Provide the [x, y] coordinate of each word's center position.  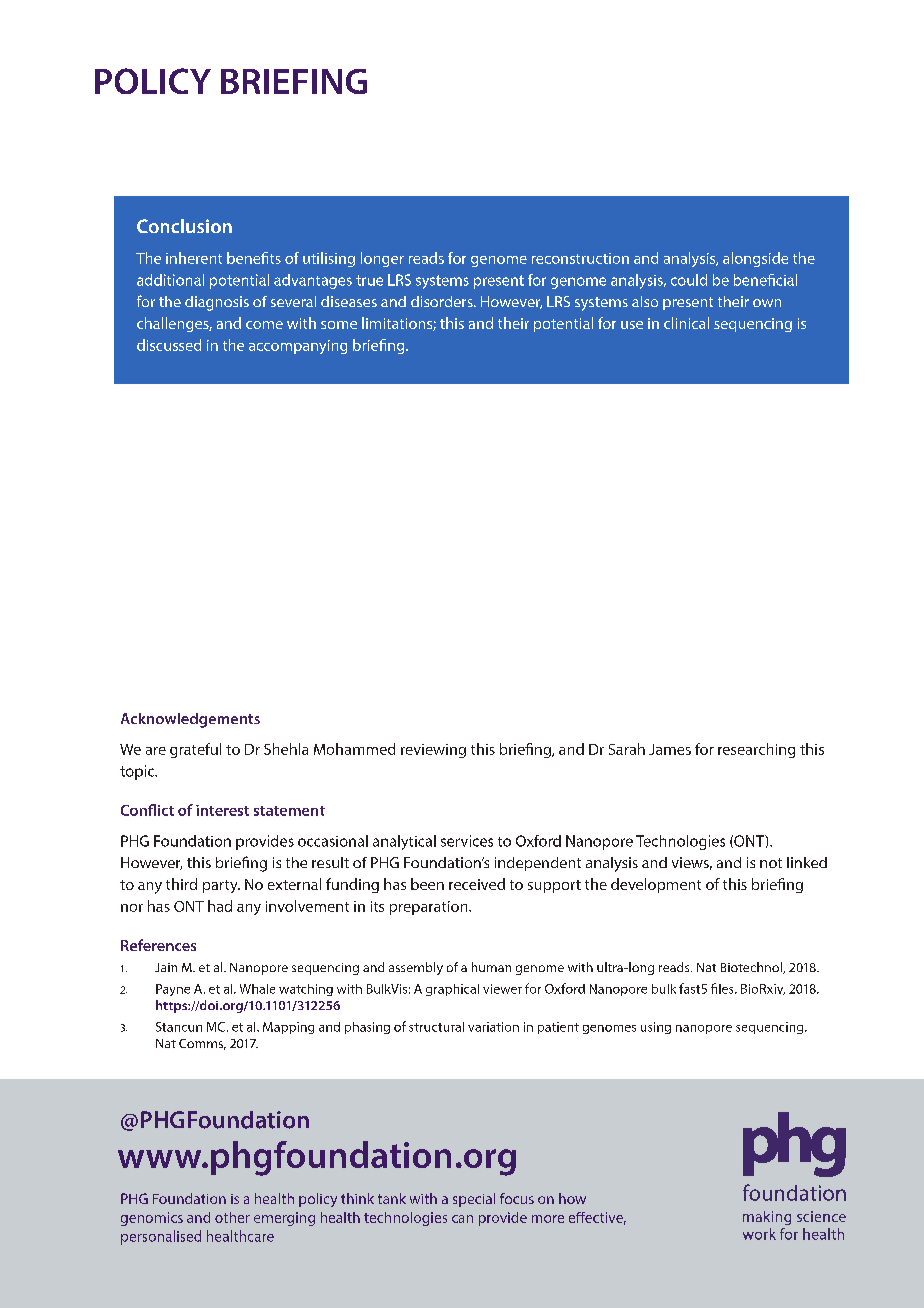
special [474, 1200]
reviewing [433, 751]
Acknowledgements [190, 720]
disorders [443, 301]
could [689, 280]
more [548, 1219]
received [477, 884]
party [221, 886]
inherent [194, 258]
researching [756, 750]
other [232, 1217]
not [771, 863]
